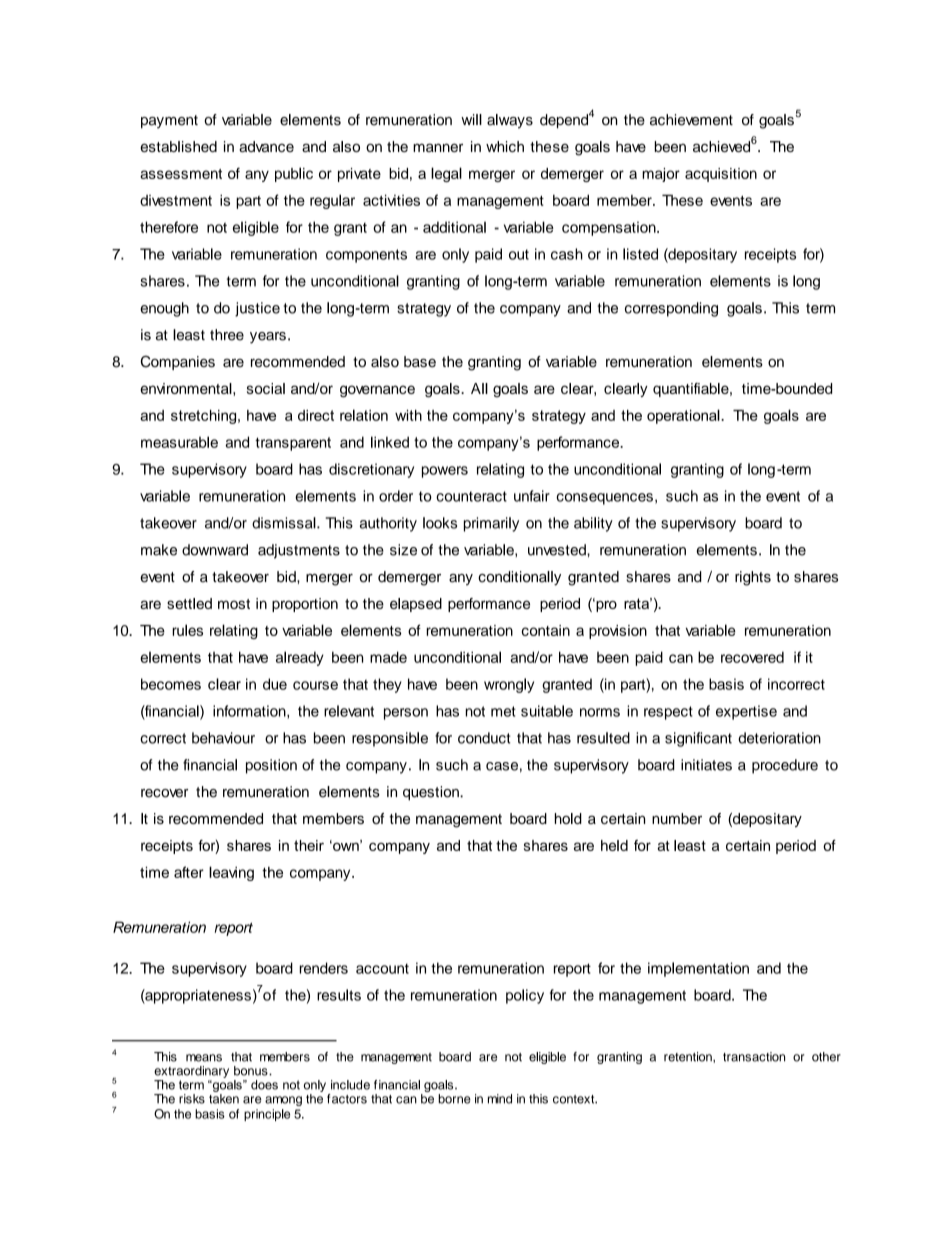  Describe the element at coordinates (252, 1071) in the screenshot. I see `bonus` at that location.
